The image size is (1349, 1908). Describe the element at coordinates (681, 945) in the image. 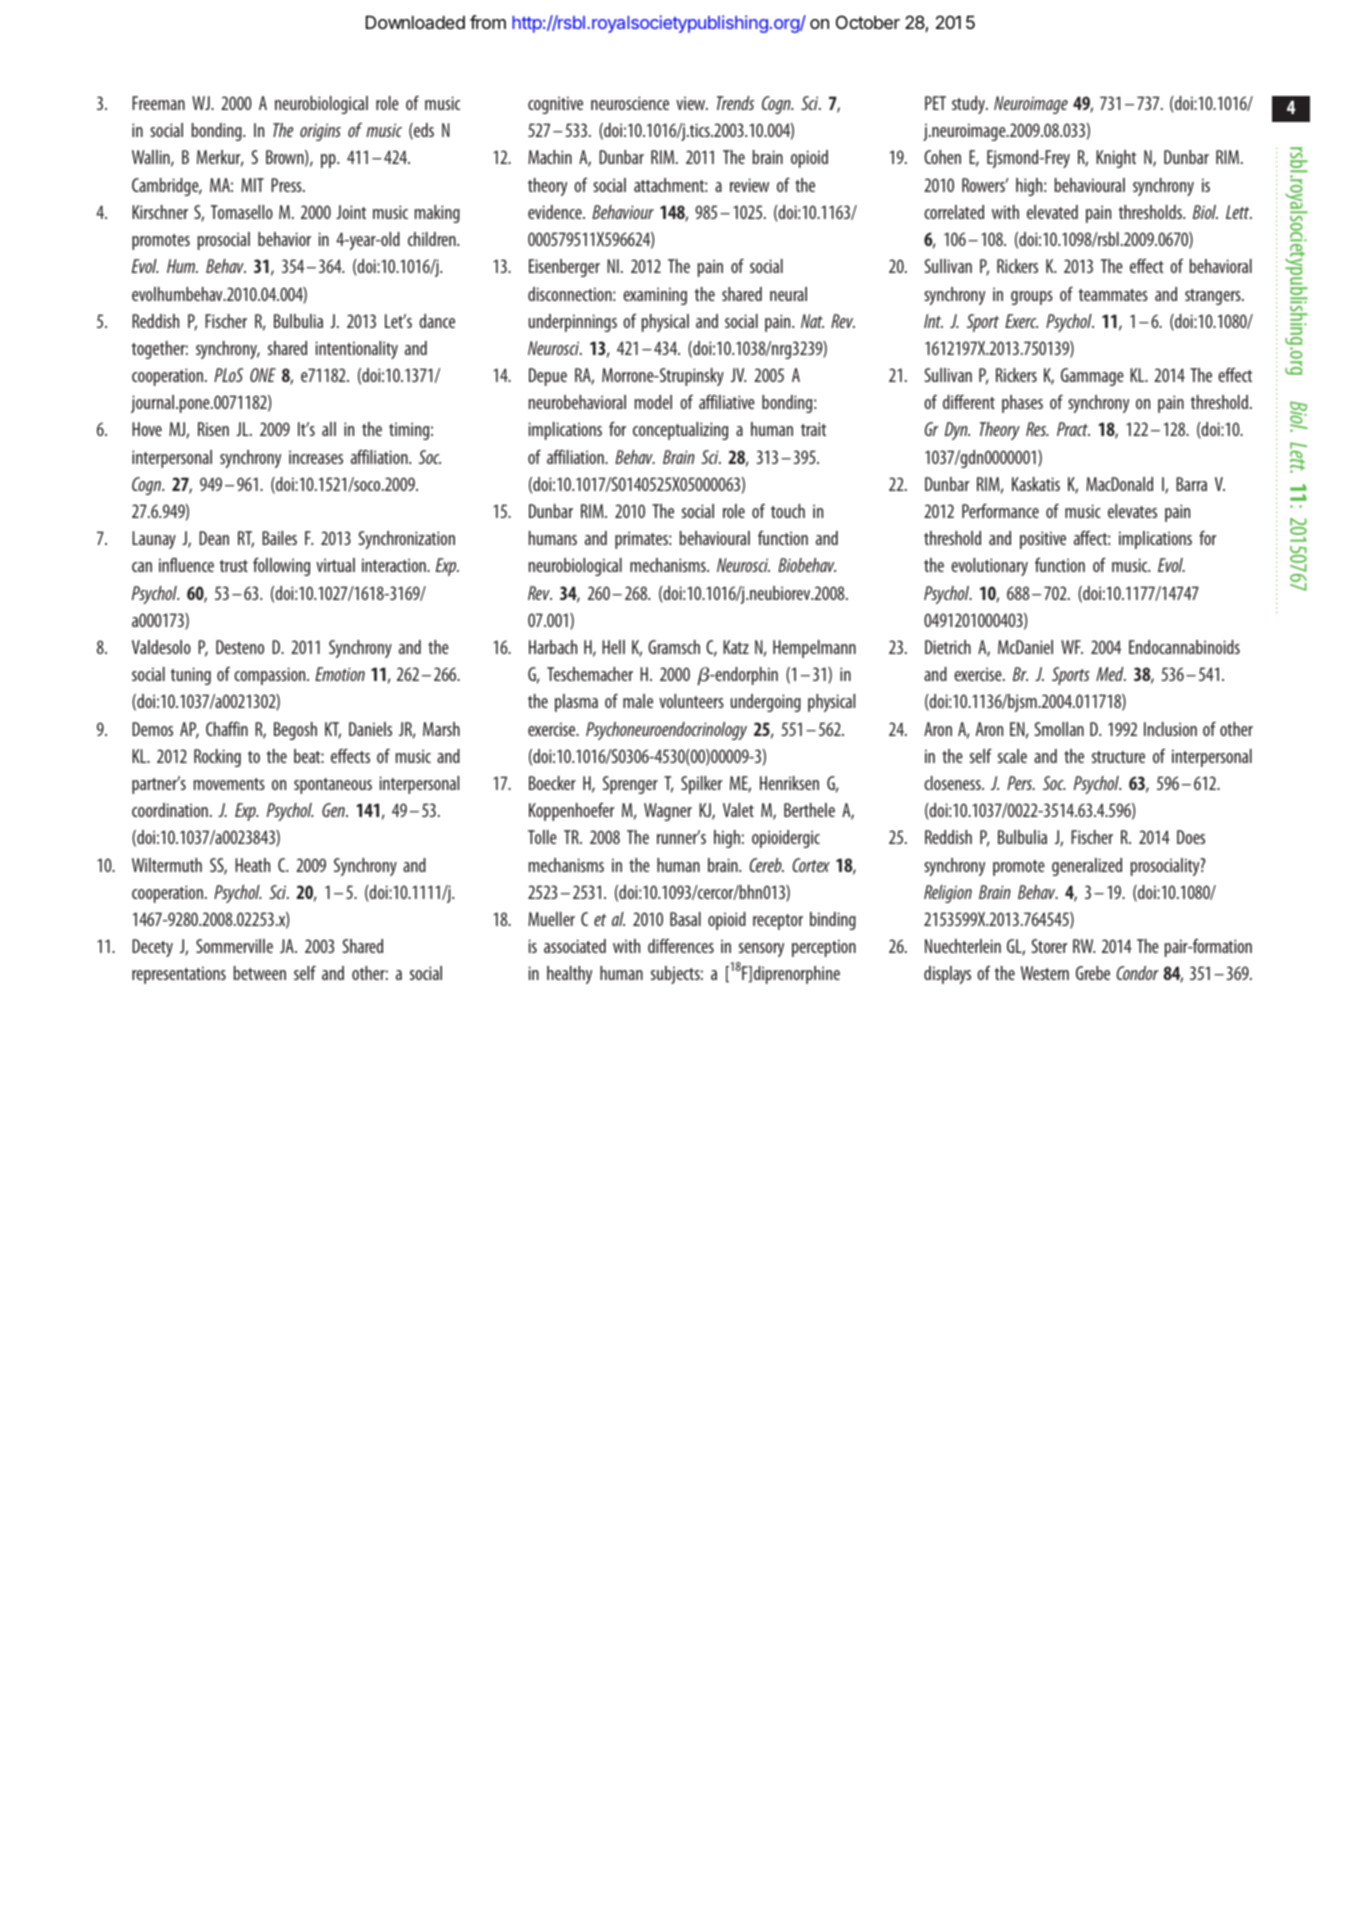

I see `differences` at that location.
